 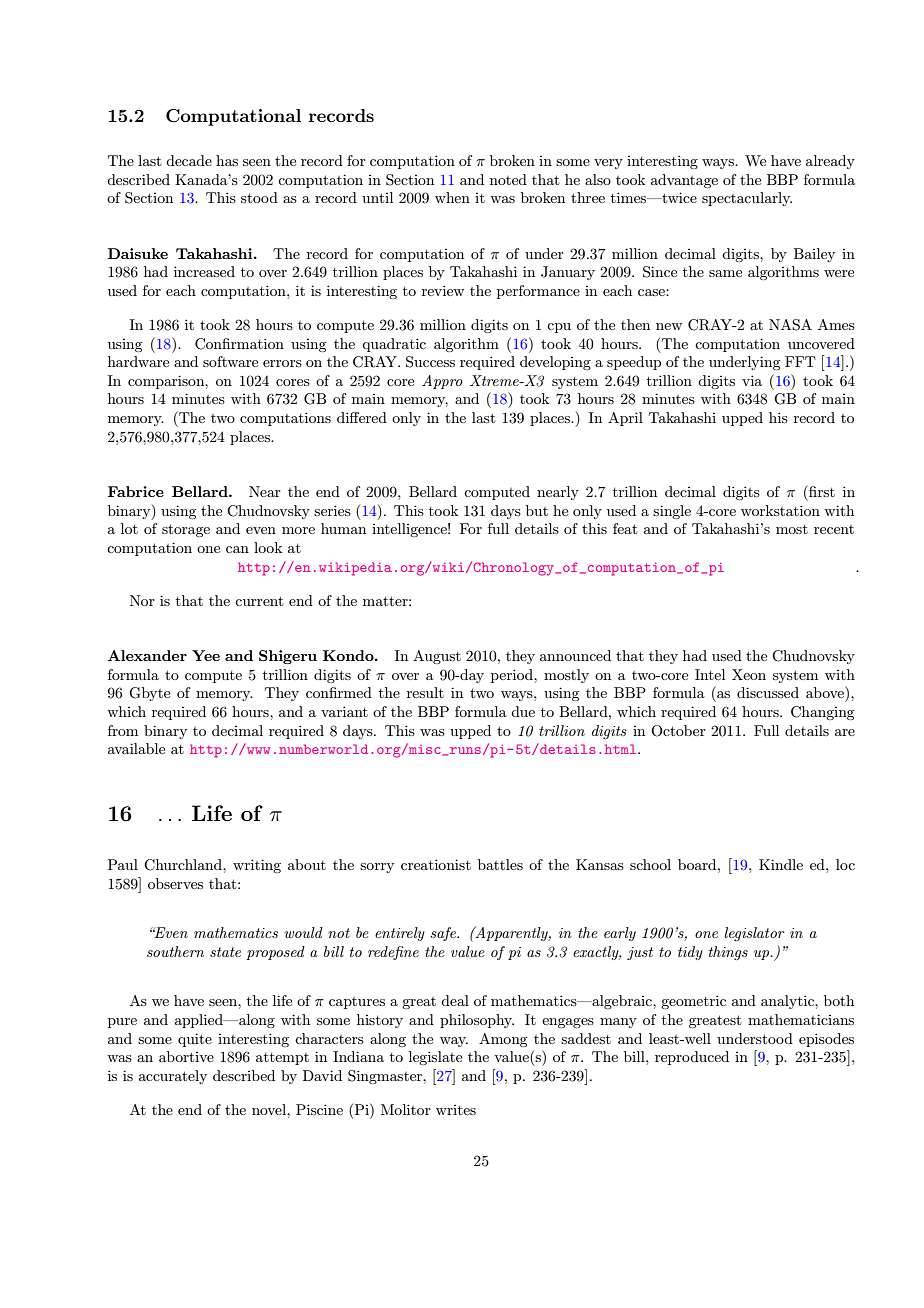 What do you see at coordinates (692, 1058) in the image?
I see `reproduced` at bounding box center [692, 1058].
